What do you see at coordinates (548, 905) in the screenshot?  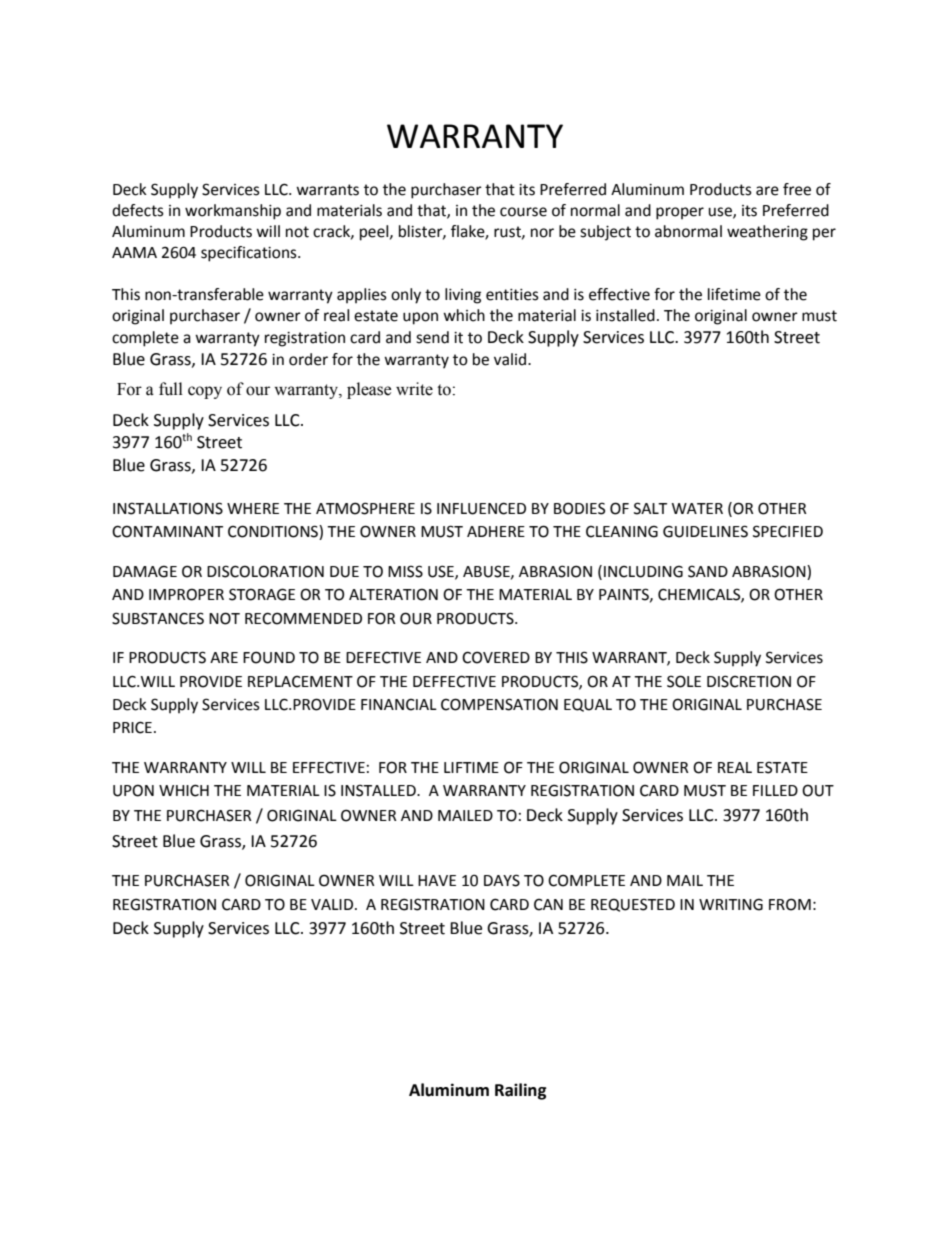 I see `CAN` at bounding box center [548, 905].
